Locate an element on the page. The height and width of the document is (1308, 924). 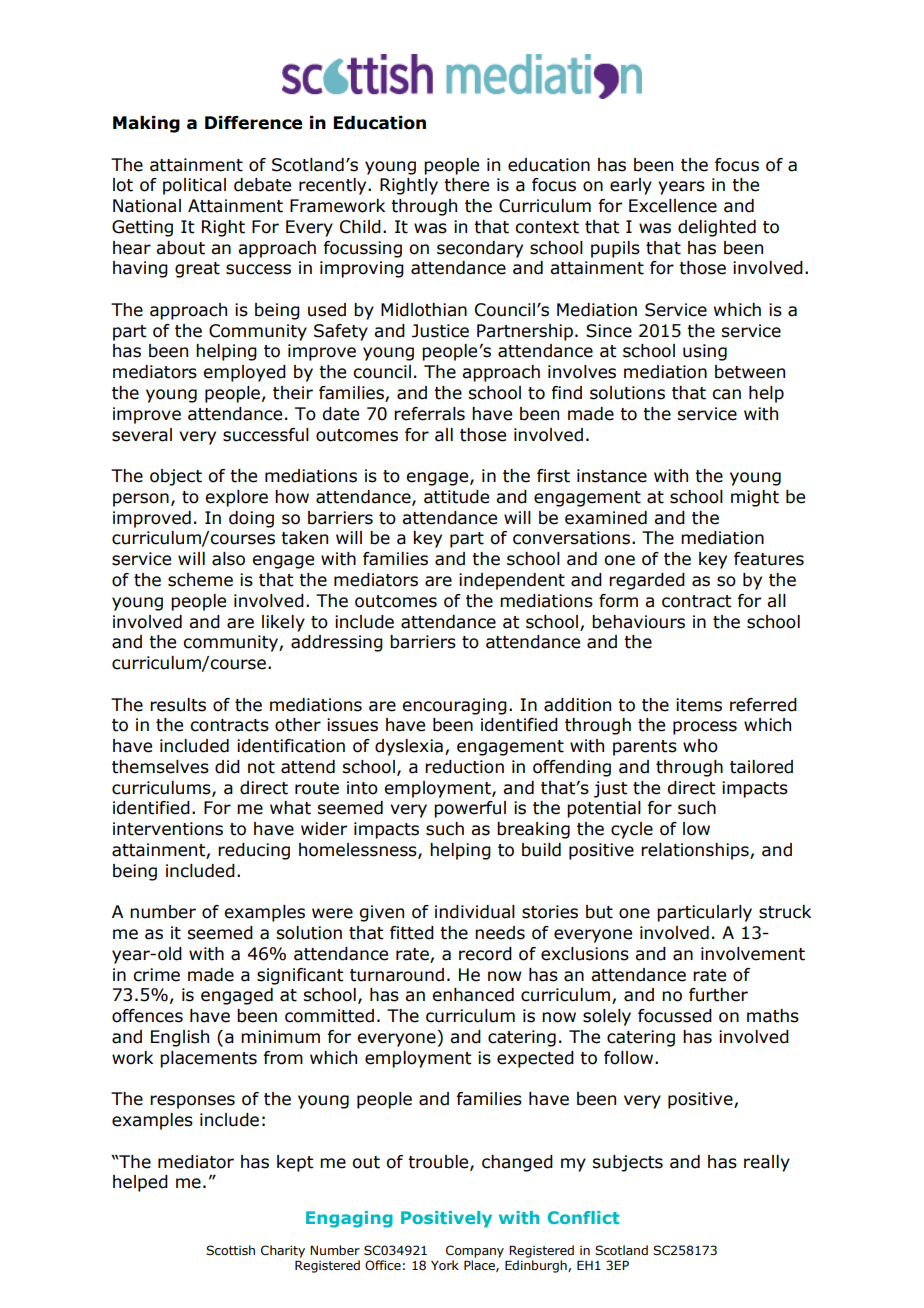
Excellence is located at coordinates (673, 206).
